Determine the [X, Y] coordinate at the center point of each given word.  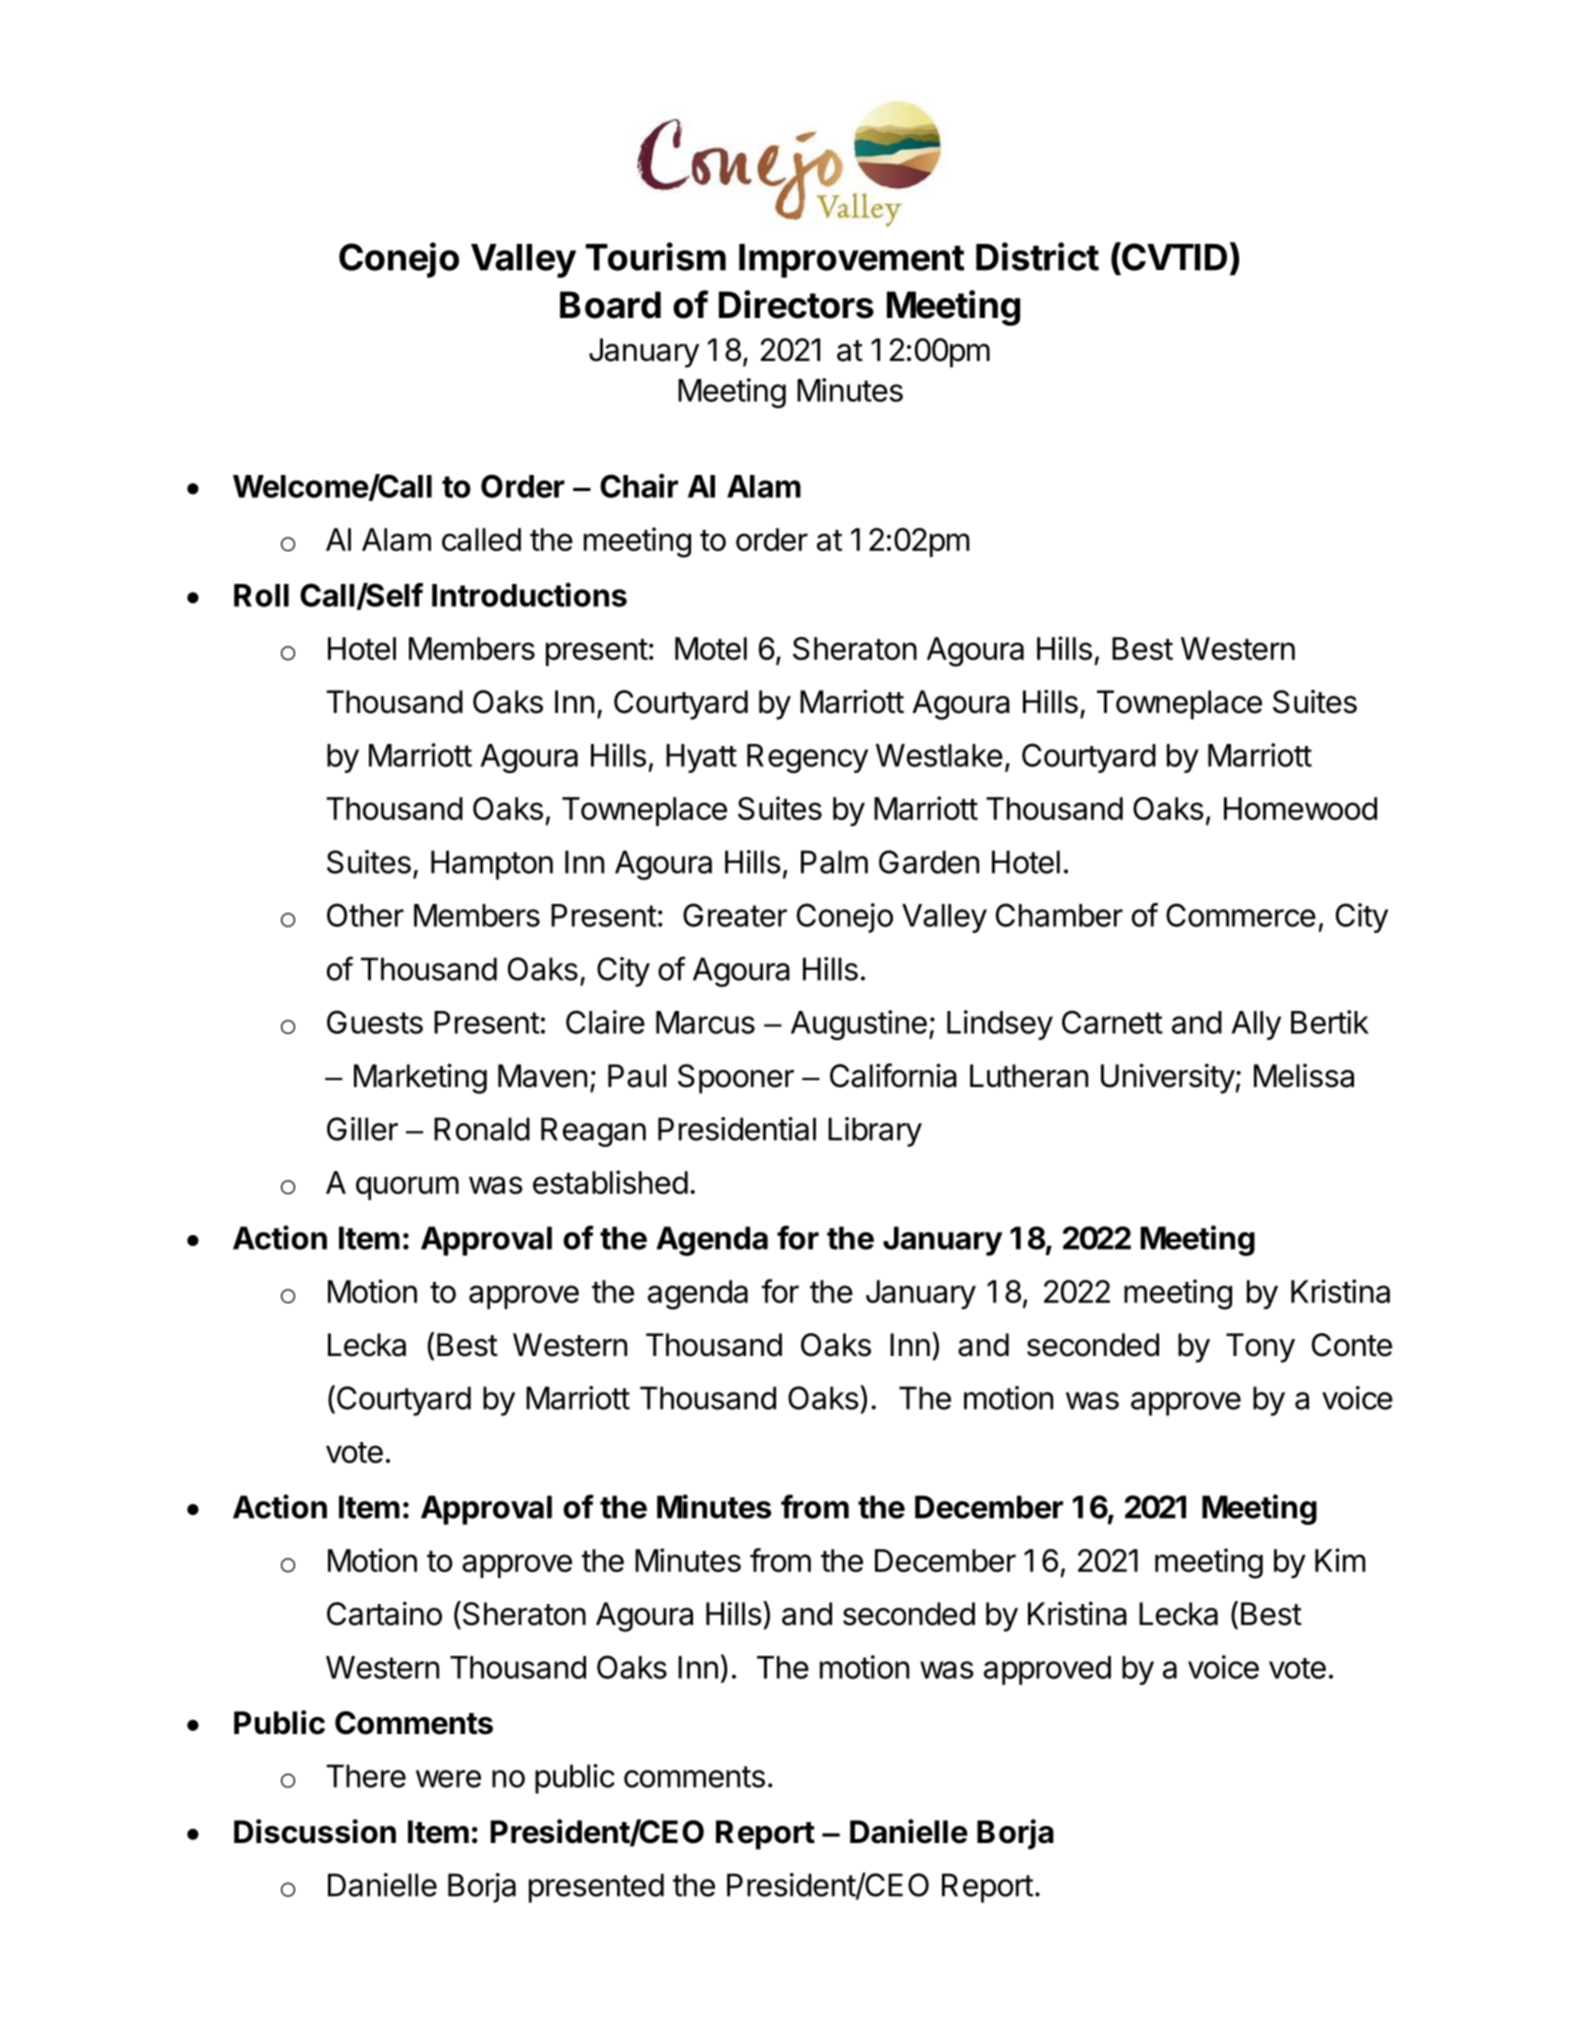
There [366, 1776]
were [448, 1779]
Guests [375, 1022]
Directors [796, 304]
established [610, 1182]
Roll [261, 595]
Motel [711, 648]
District [1037, 256]
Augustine [859, 1025]
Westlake [939, 755]
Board [610, 305]
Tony [1260, 1348]
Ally [1256, 1025]
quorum [407, 1188]
